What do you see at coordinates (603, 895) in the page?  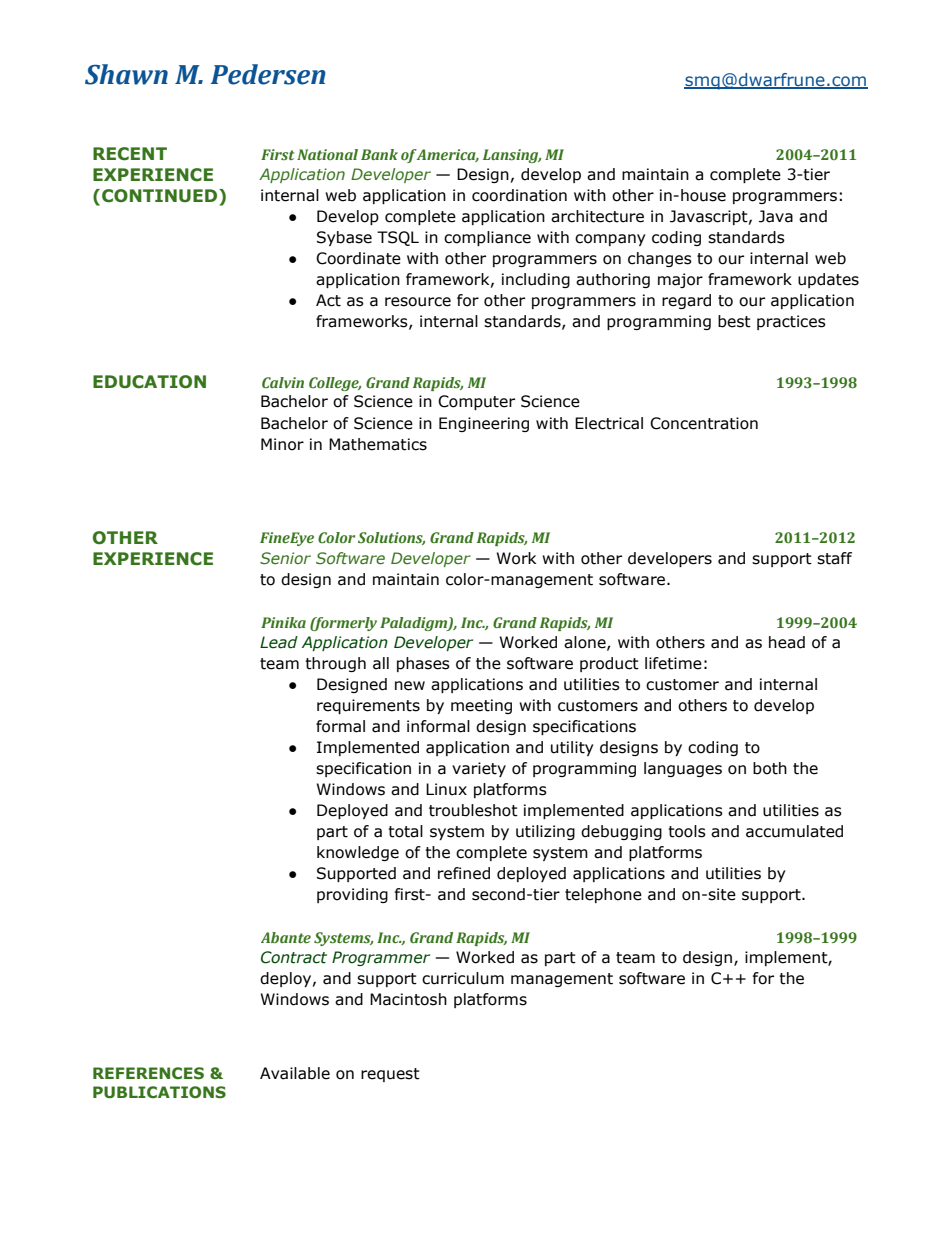 I see `telephone` at bounding box center [603, 895].
